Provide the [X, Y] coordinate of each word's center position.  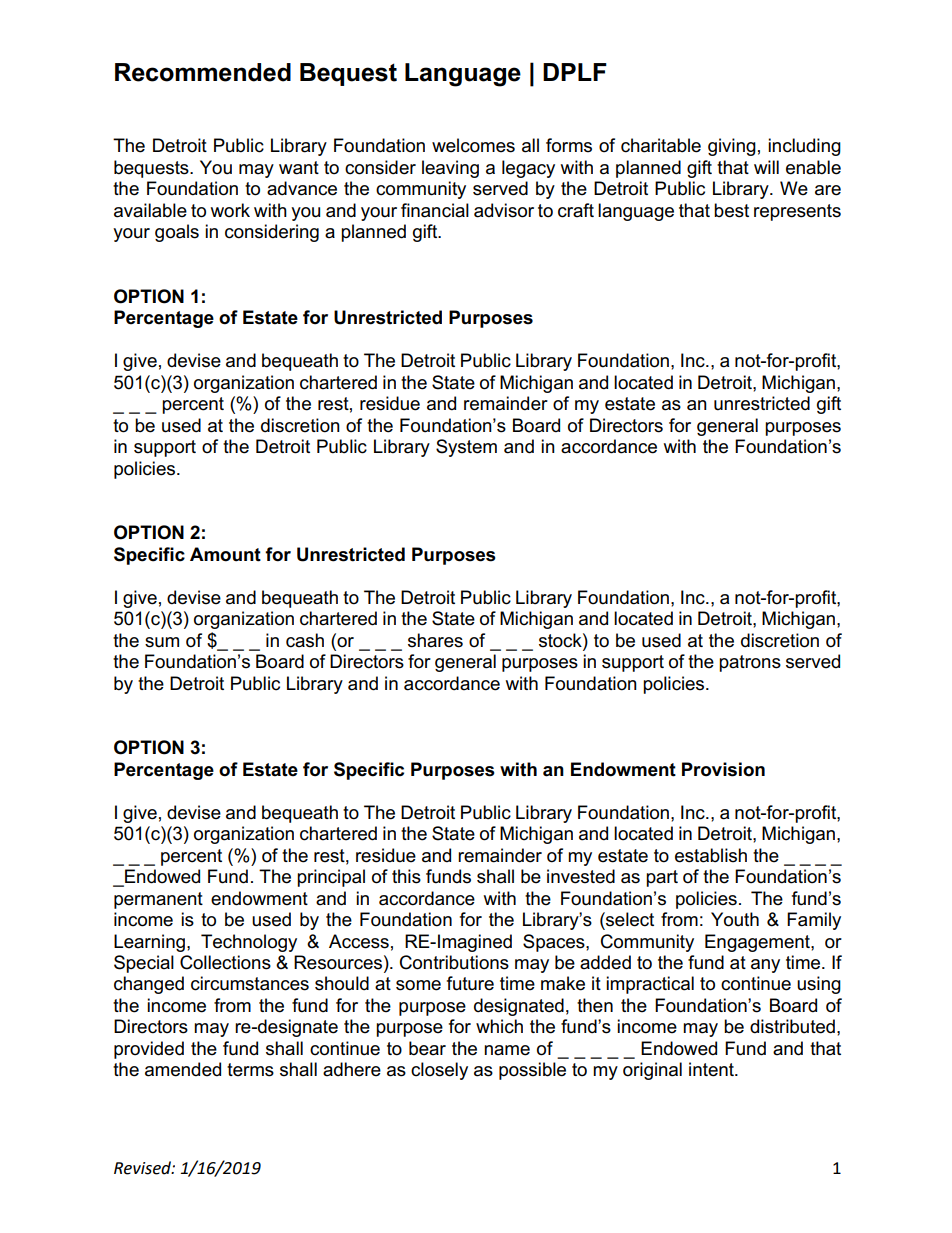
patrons [750, 663]
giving [732, 147]
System [466, 448]
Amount [225, 554]
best [731, 210]
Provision [723, 769]
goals [177, 233]
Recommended [203, 72]
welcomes [473, 145]
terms [250, 1070]
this [406, 876]
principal [331, 878]
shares [435, 640]
